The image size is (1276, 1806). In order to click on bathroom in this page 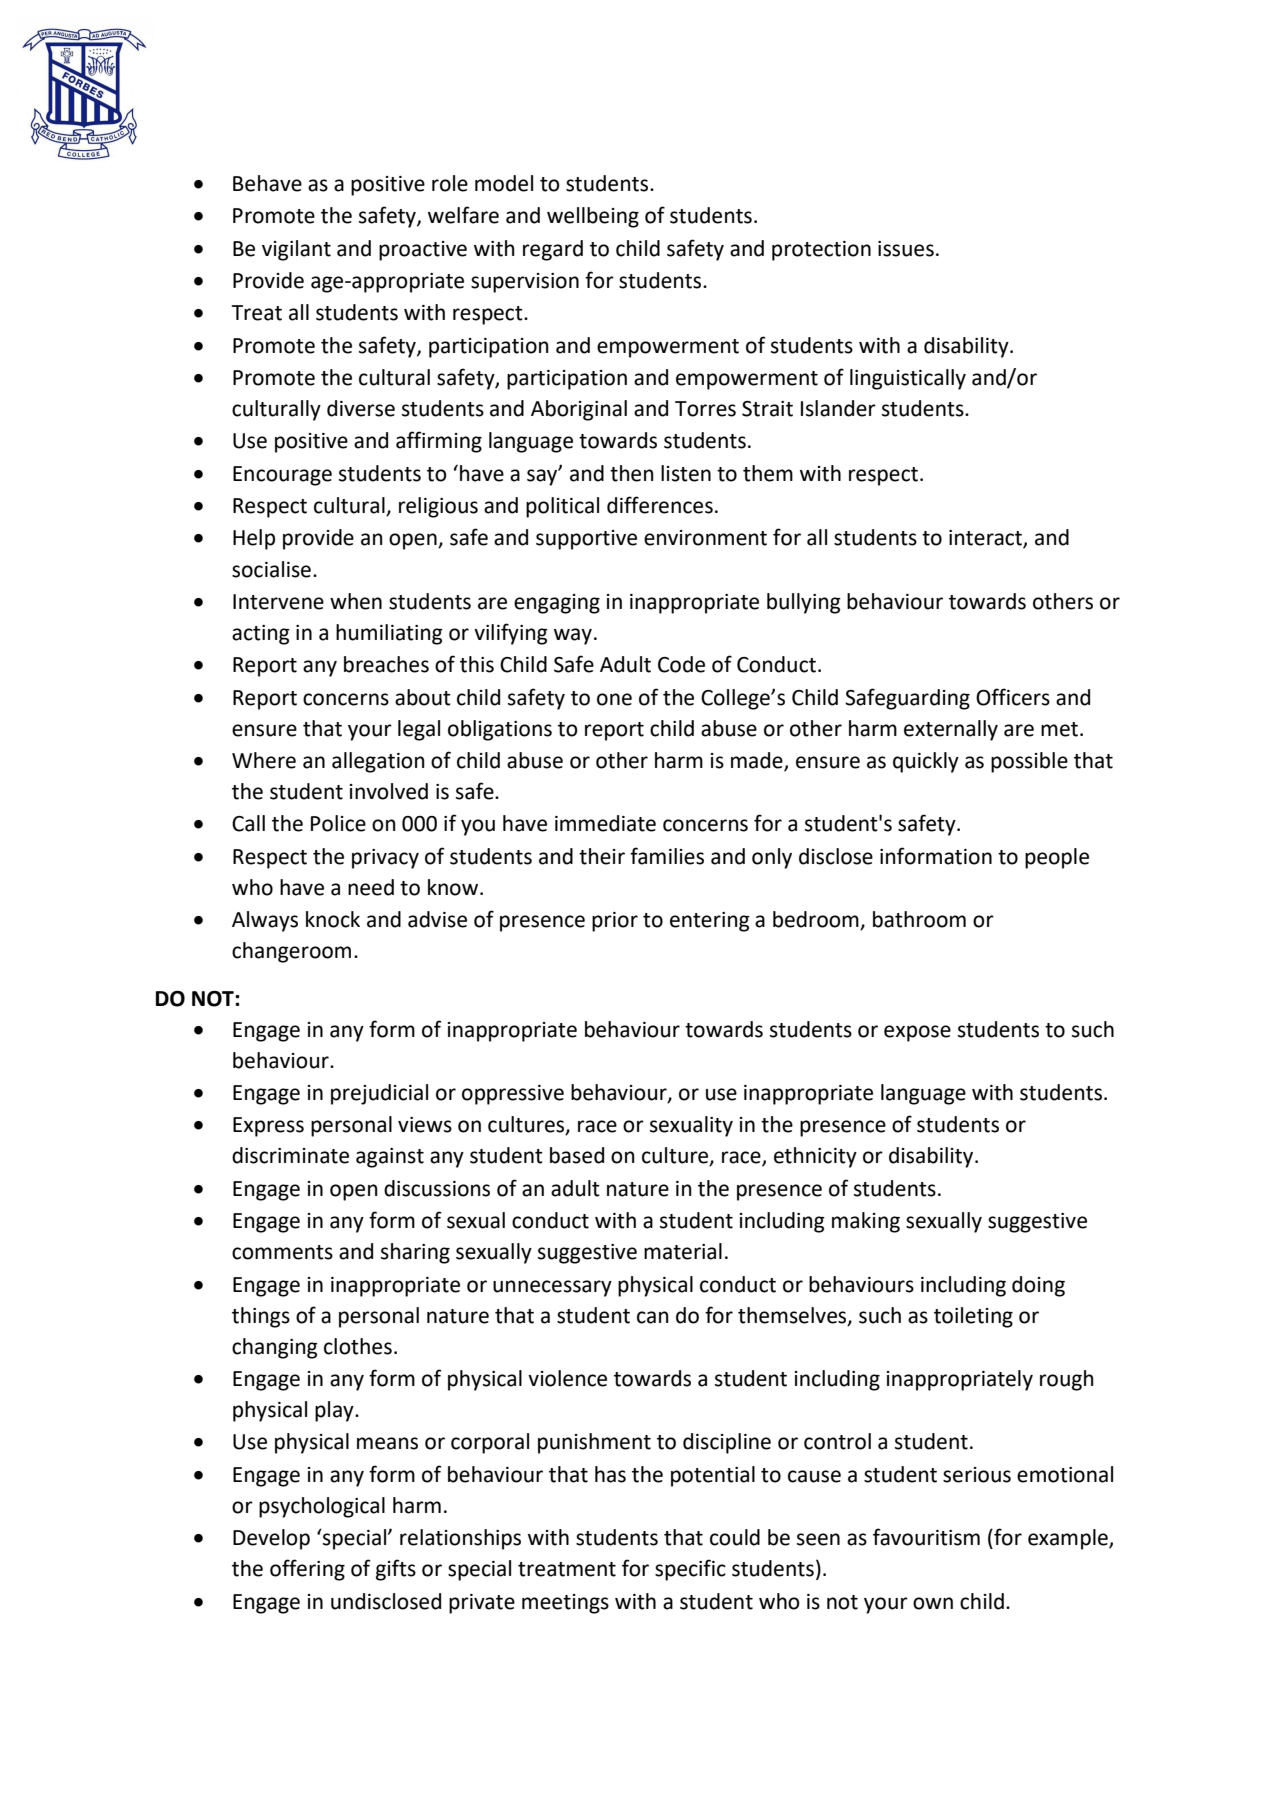, I will do `click(919, 919)`.
